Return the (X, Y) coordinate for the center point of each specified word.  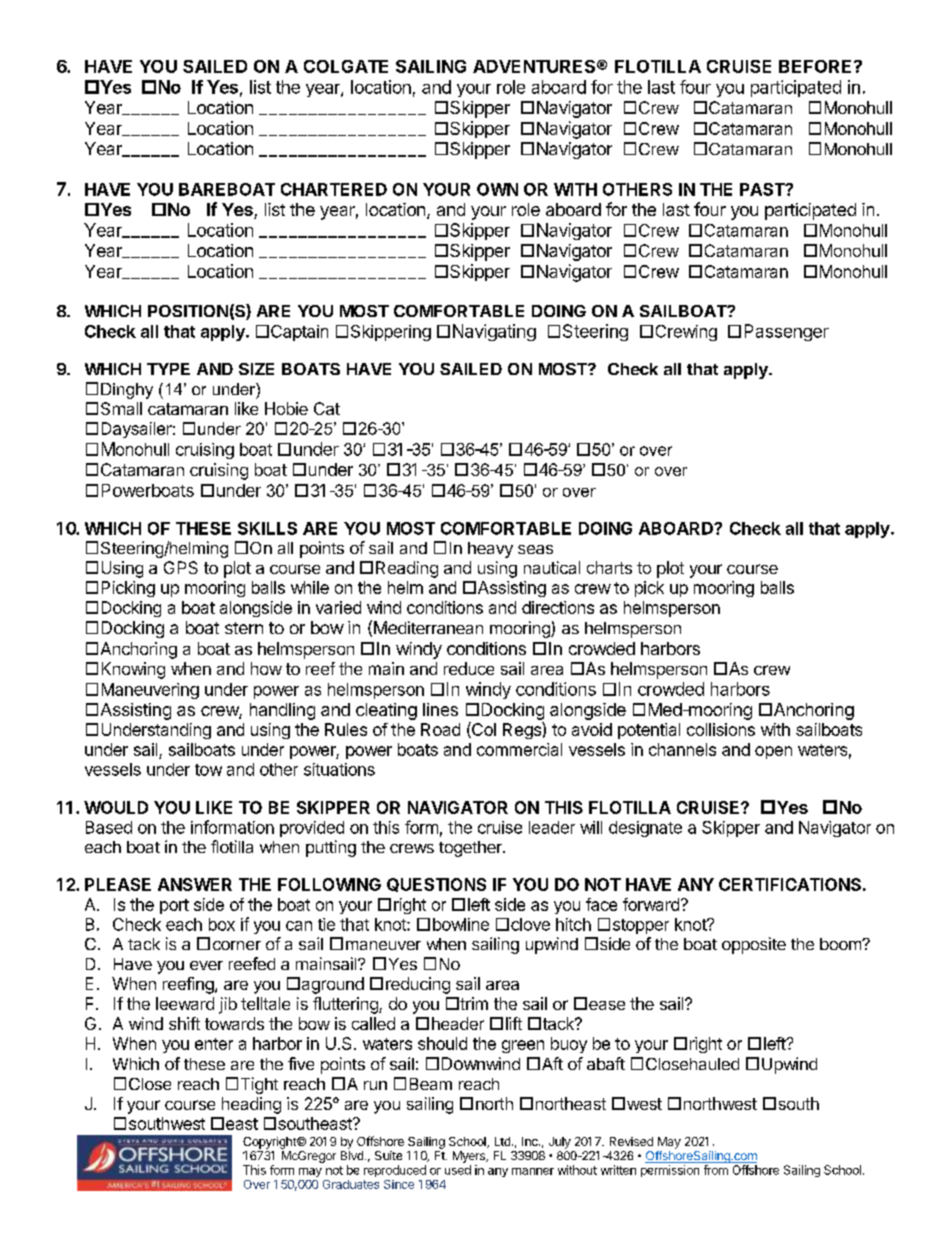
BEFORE (815, 66)
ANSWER (195, 884)
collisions (721, 729)
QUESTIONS (436, 885)
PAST (763, 189)
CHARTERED (334, 189)
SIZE (256, 369)
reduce (469, 668)
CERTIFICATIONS (790, 884)
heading (251, 1105)
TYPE (168, 369)
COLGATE (346, 66)
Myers (470, 1157)
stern (244, 628)
